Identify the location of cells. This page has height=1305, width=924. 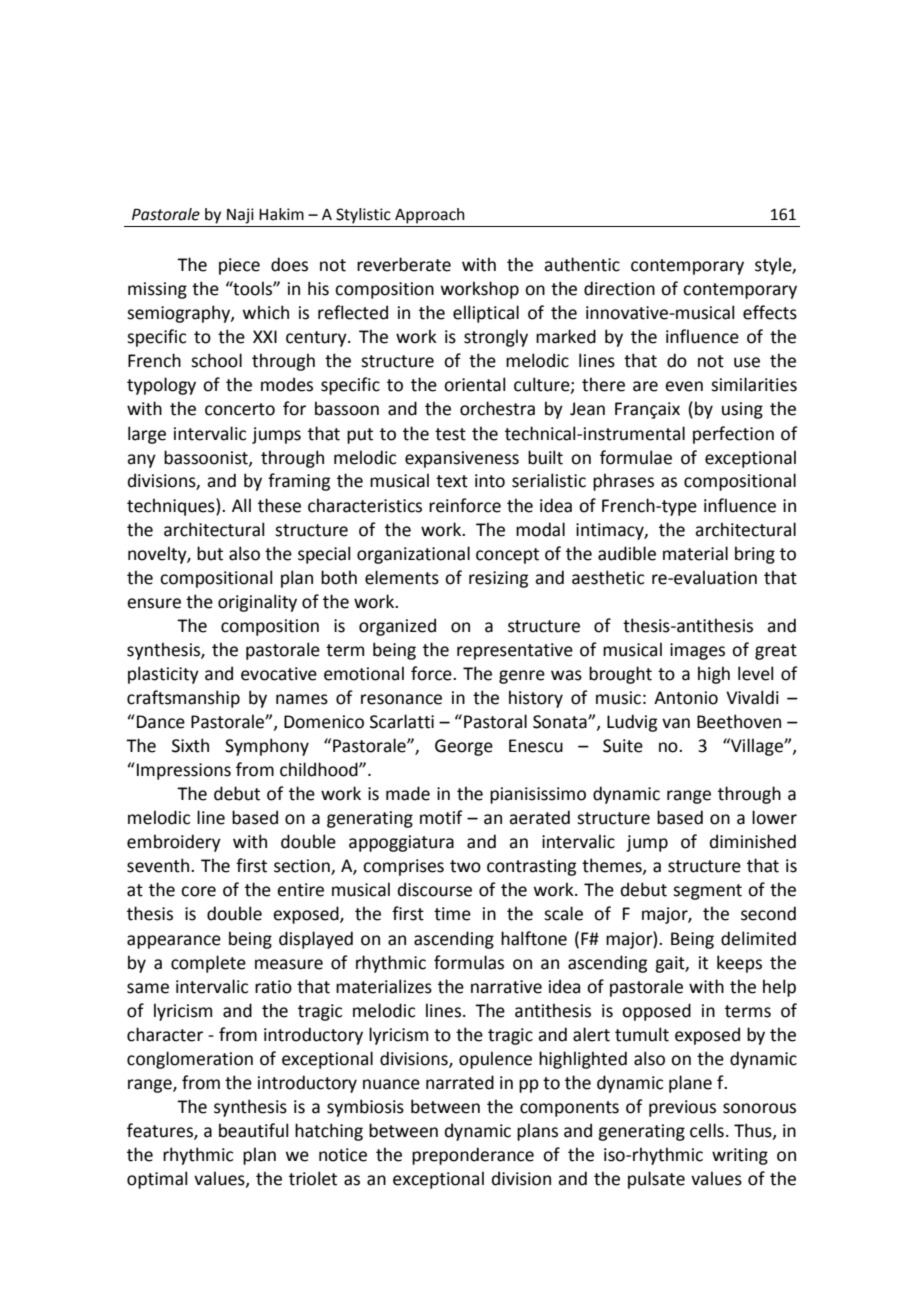
(707, 1130).
